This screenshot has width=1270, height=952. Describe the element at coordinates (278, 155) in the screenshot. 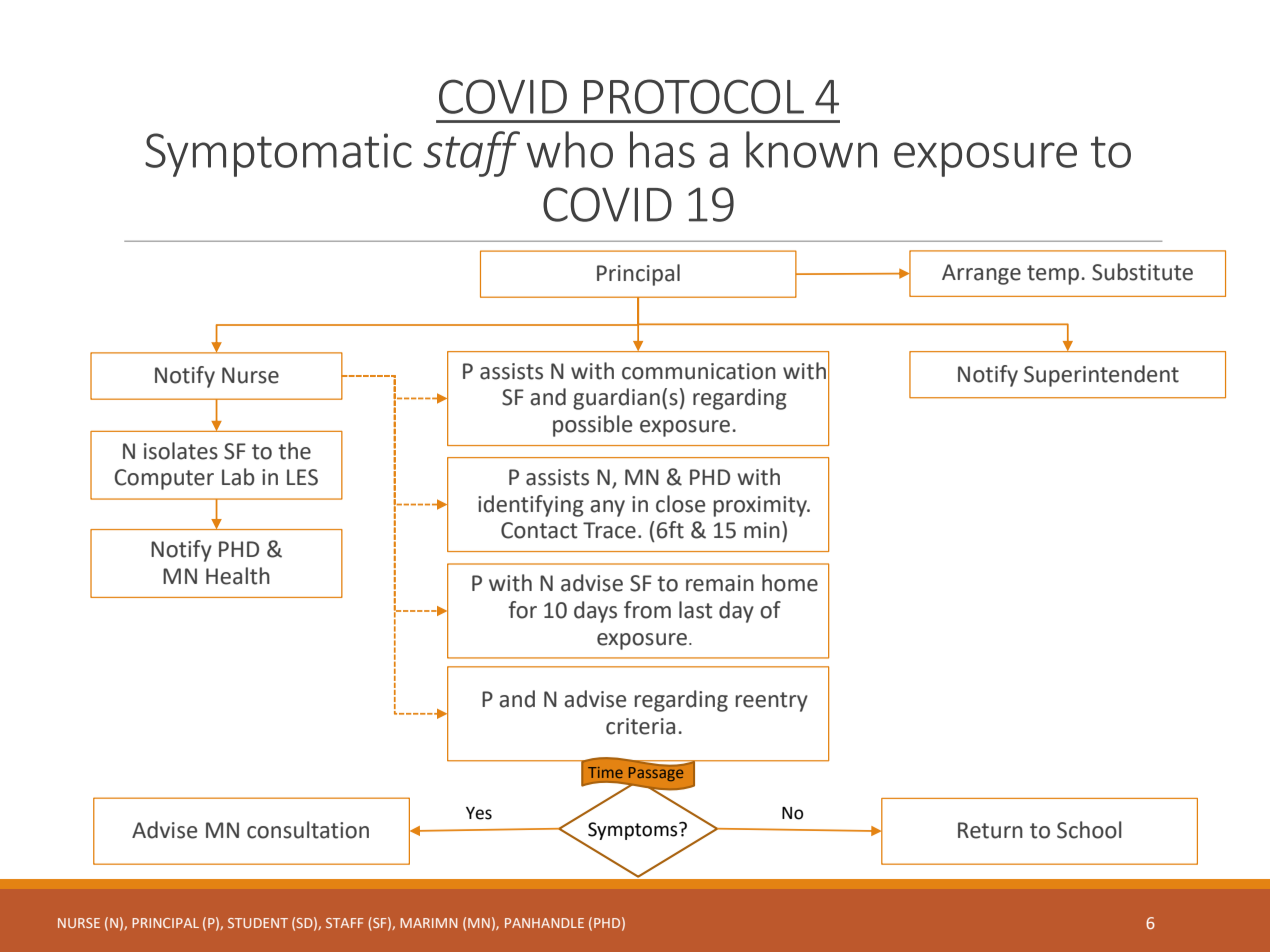

I see `Symptomatic` at that location.
